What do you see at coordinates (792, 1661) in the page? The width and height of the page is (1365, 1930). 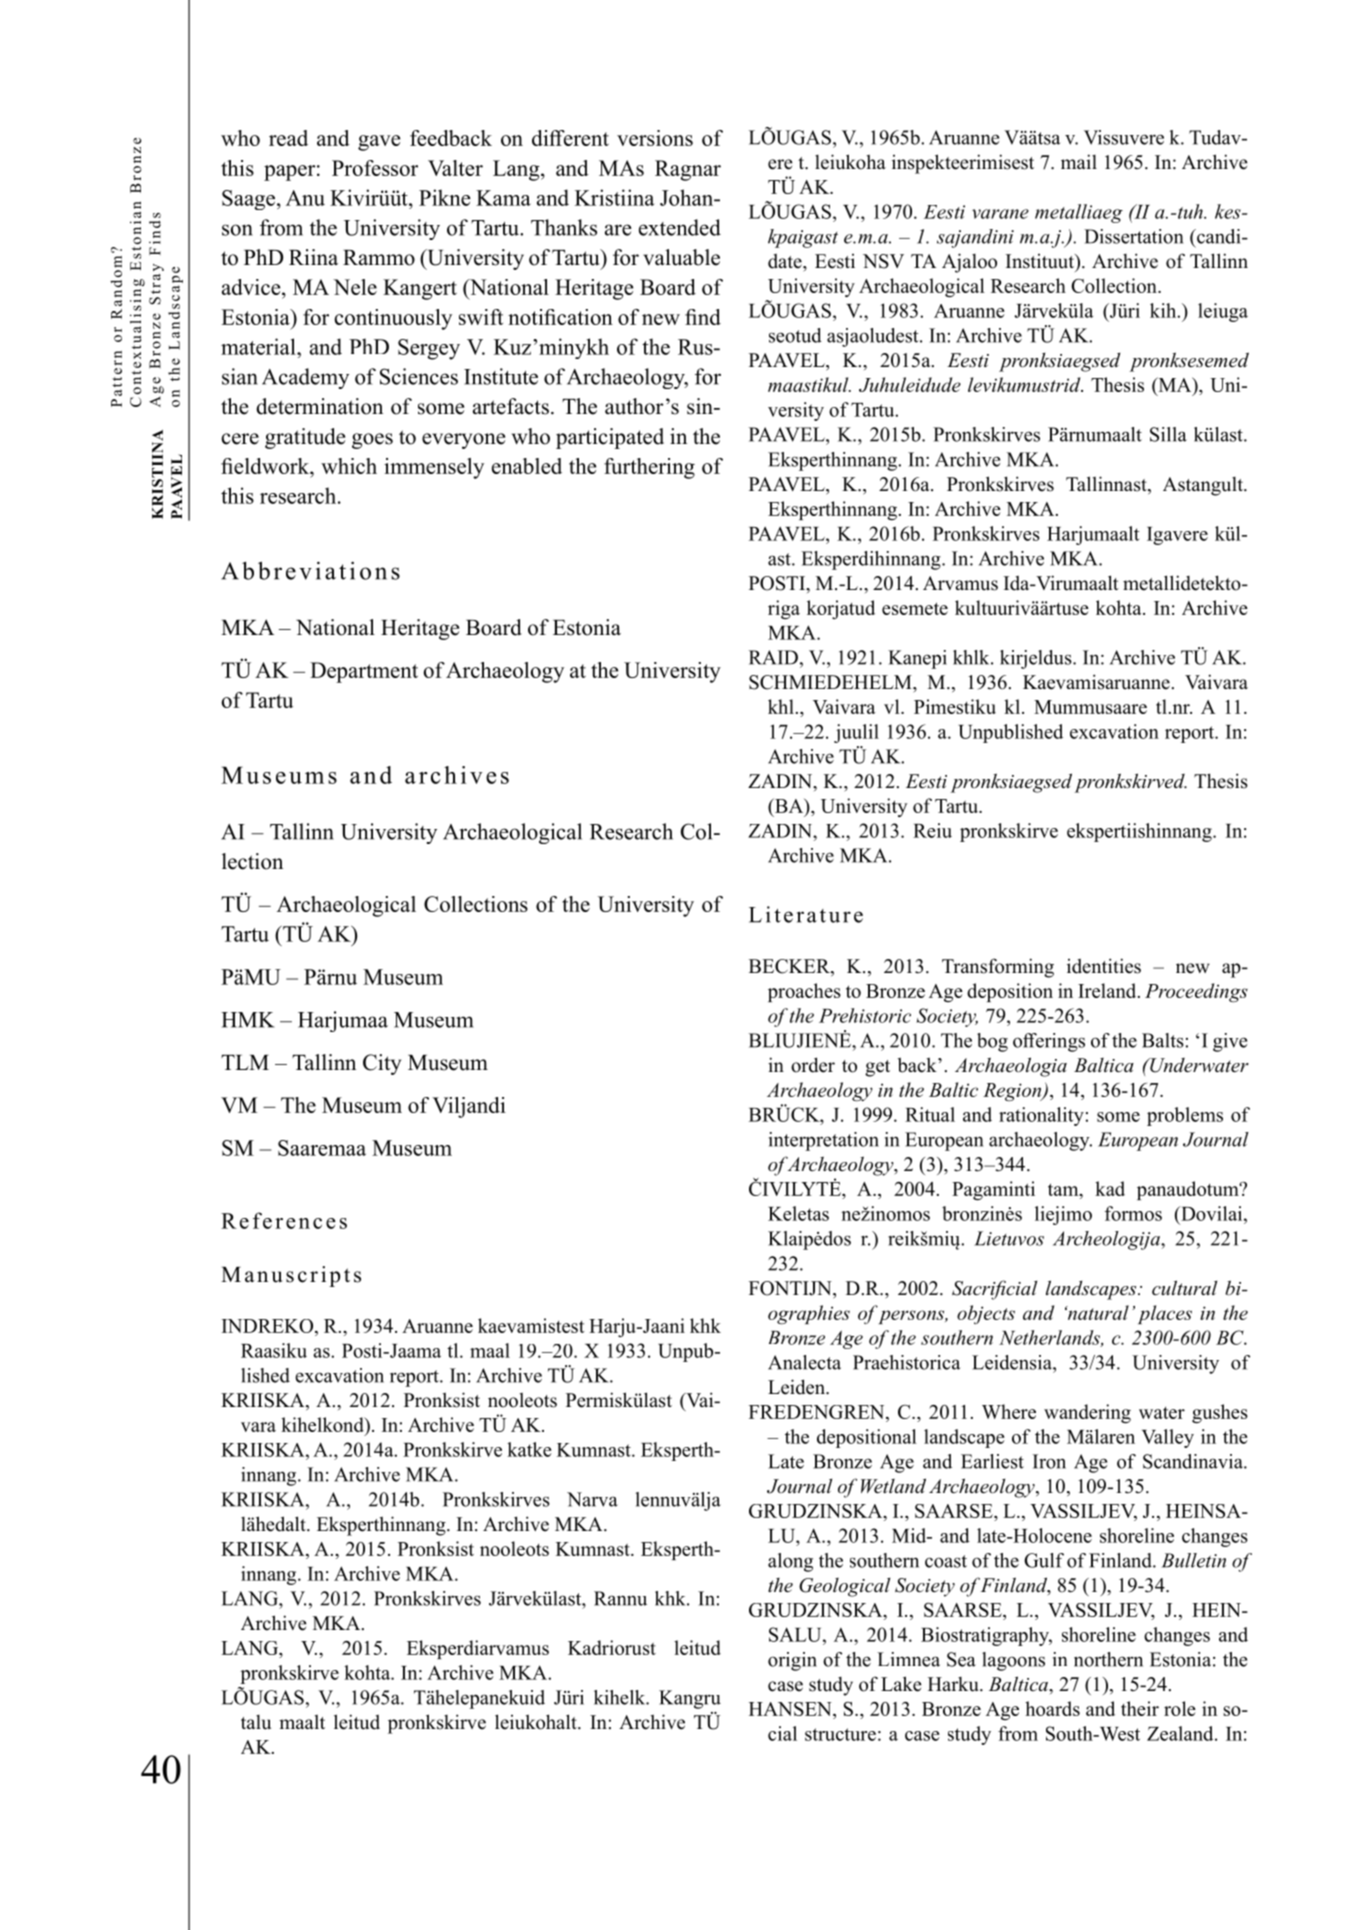 I see `origin` at bounding box center [792, 1661].
